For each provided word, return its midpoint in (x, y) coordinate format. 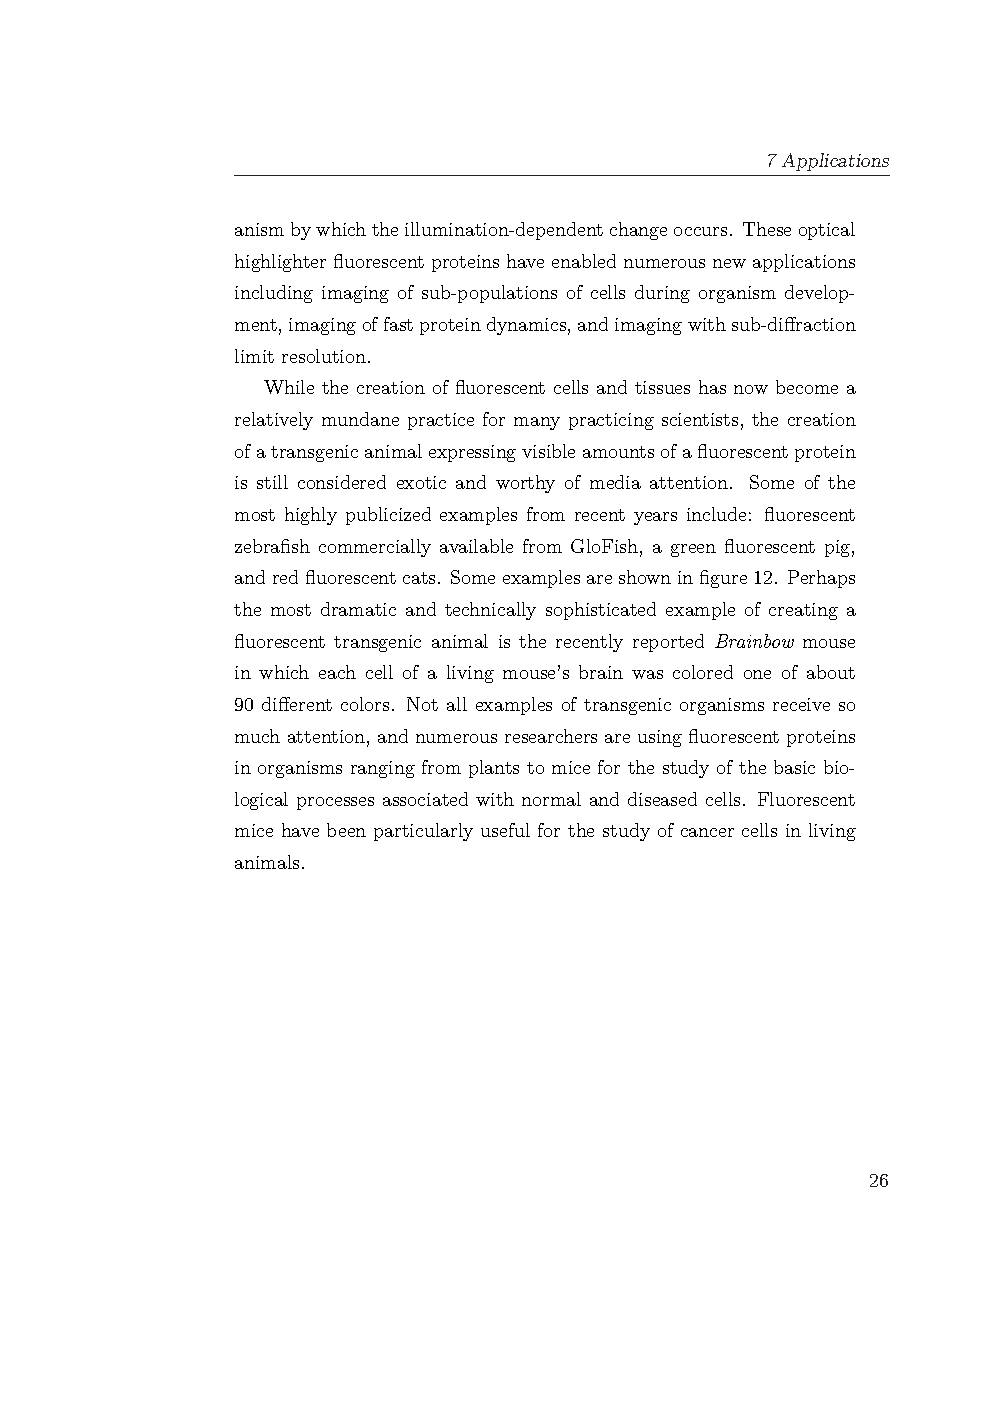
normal (551, 799)
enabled (584, 261)
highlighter (280, 263)
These (767, 229)
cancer (707, 832)
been (346, 830)
